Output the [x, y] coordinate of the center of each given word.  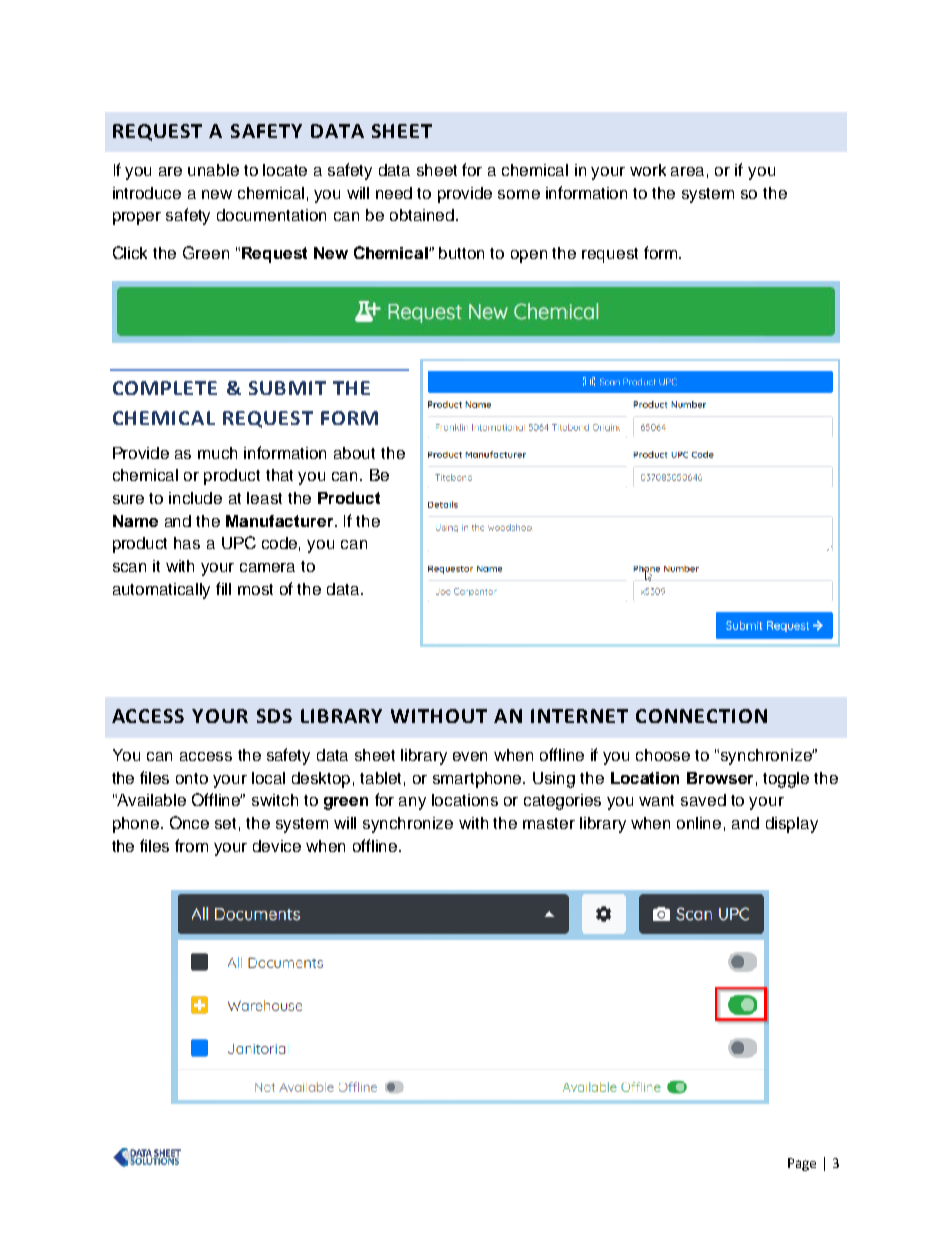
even [470, 756]
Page [802, 1164]
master [549, 823]
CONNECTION [701, 716]
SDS [274, 716]
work [648, 170]
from [191, 845]
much [217, 453]
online [699, 823]
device [277, 846]
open [529, 256]
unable [213, 170]
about [354, 453]
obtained [423, 215]
